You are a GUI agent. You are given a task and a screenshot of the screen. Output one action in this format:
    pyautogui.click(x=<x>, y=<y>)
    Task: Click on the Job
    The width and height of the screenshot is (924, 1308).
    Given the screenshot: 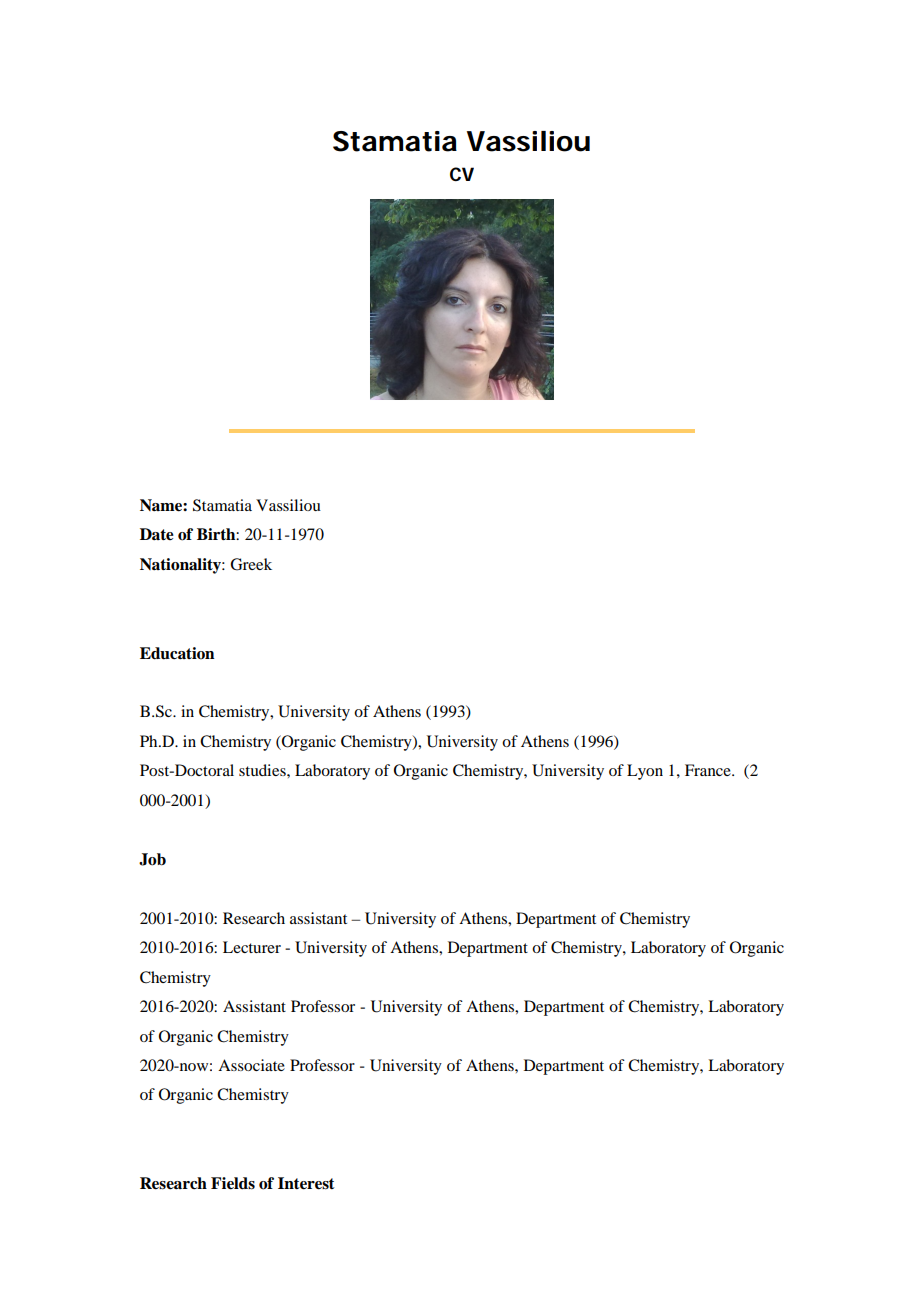 What is the action you would take?
    pyautogui.click(x=152, y=859)
